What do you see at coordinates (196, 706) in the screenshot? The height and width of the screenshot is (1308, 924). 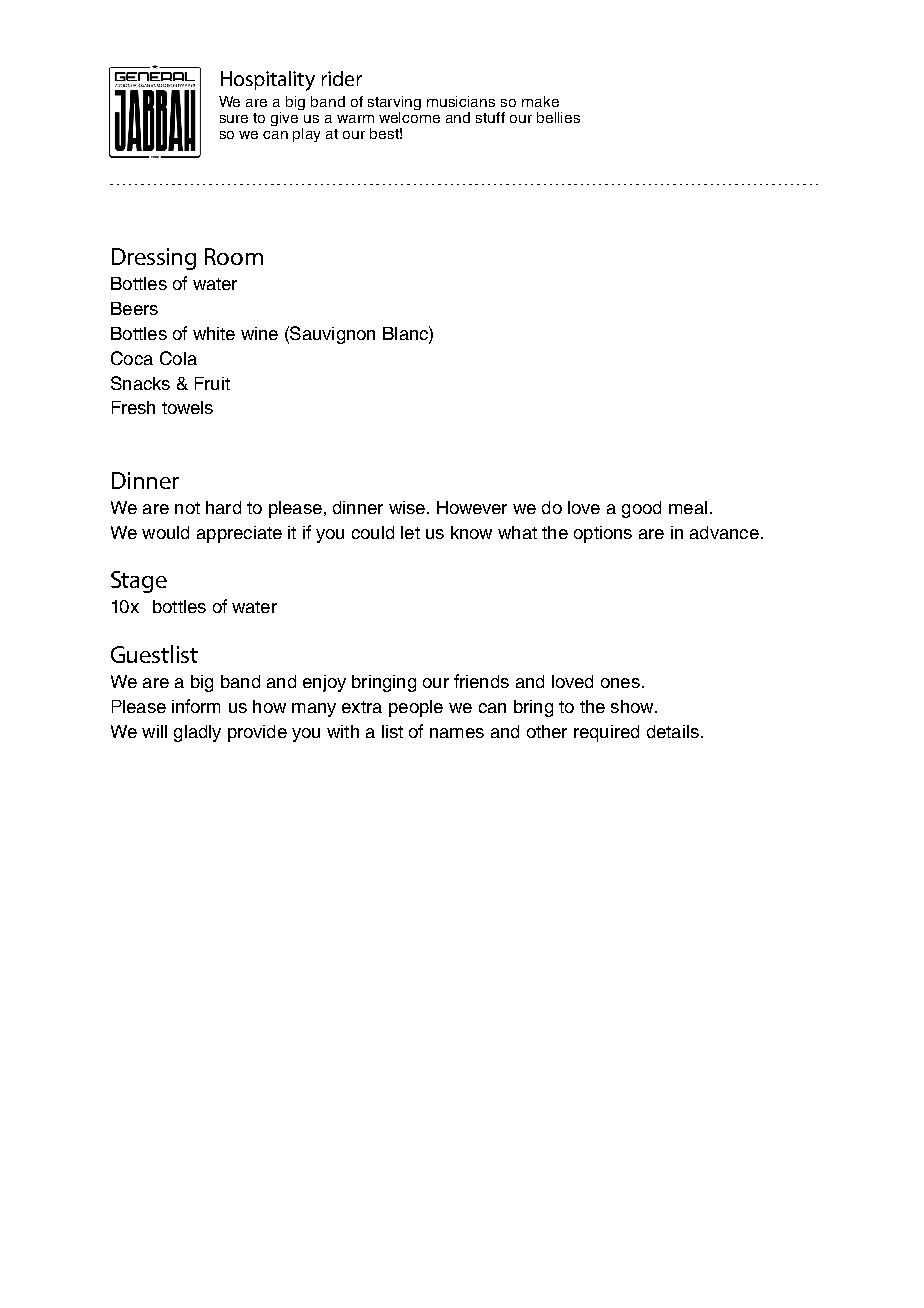 I see `inform` at bounding box center [196, 706].
